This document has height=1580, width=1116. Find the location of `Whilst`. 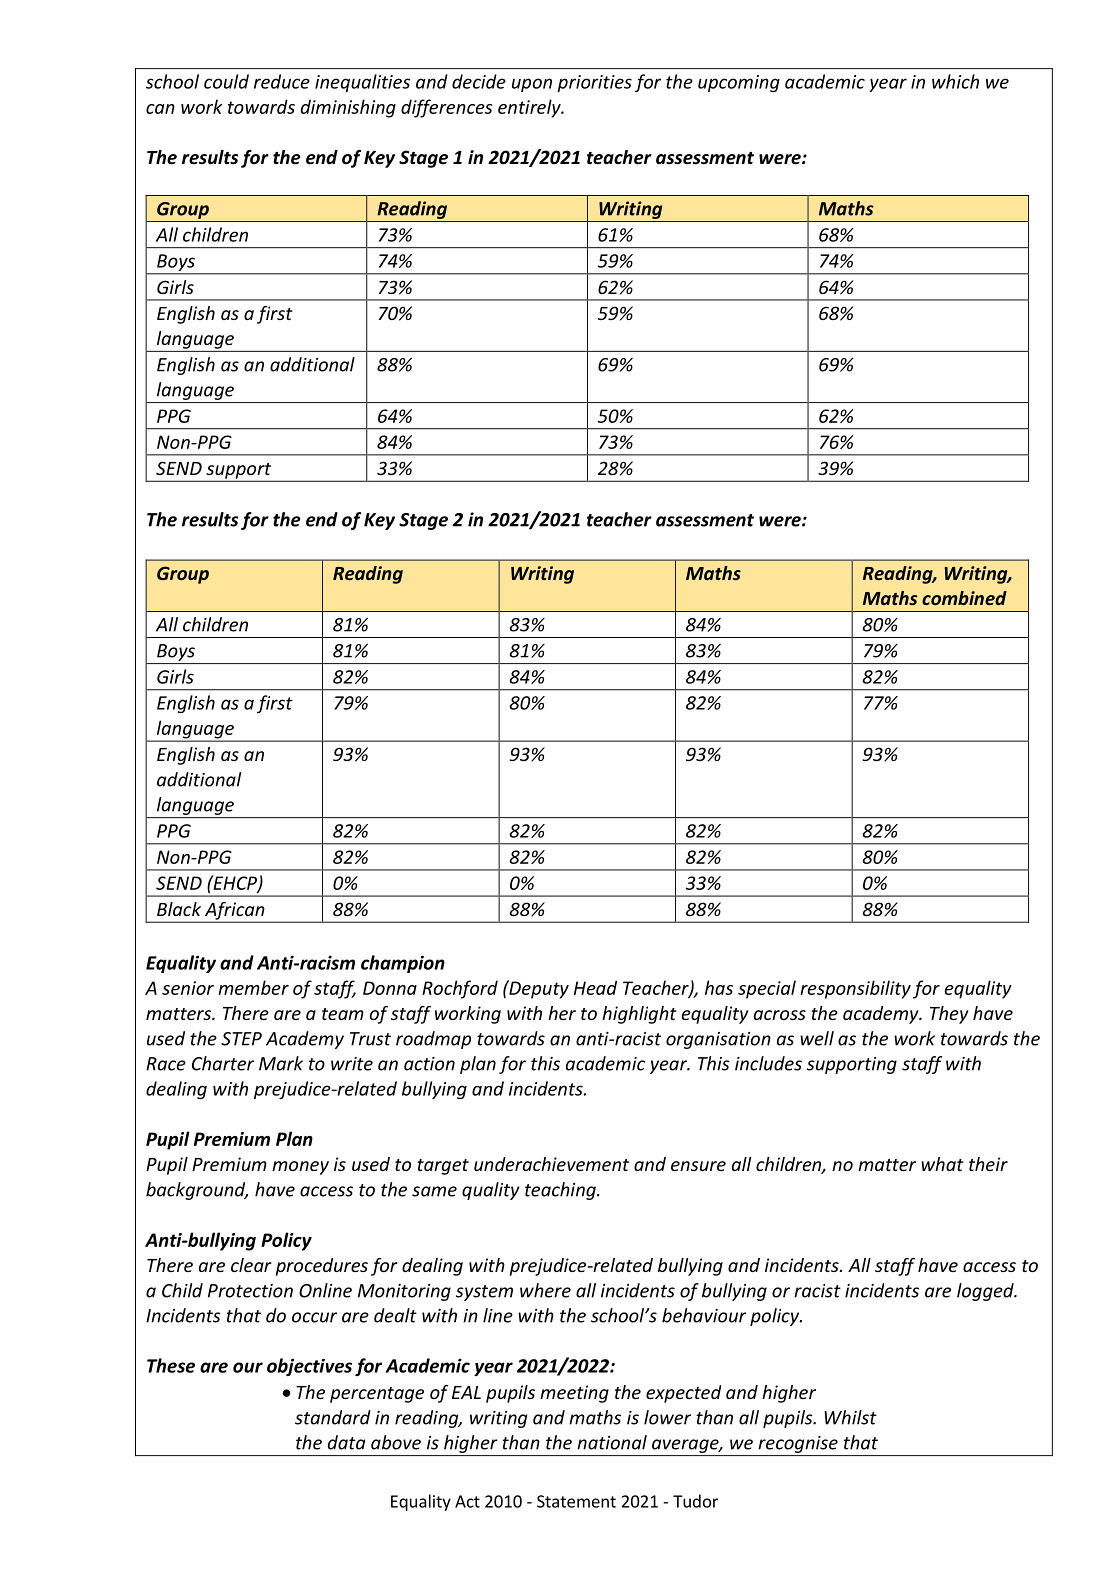

Whilst is located at coordinates (850, 1417).
